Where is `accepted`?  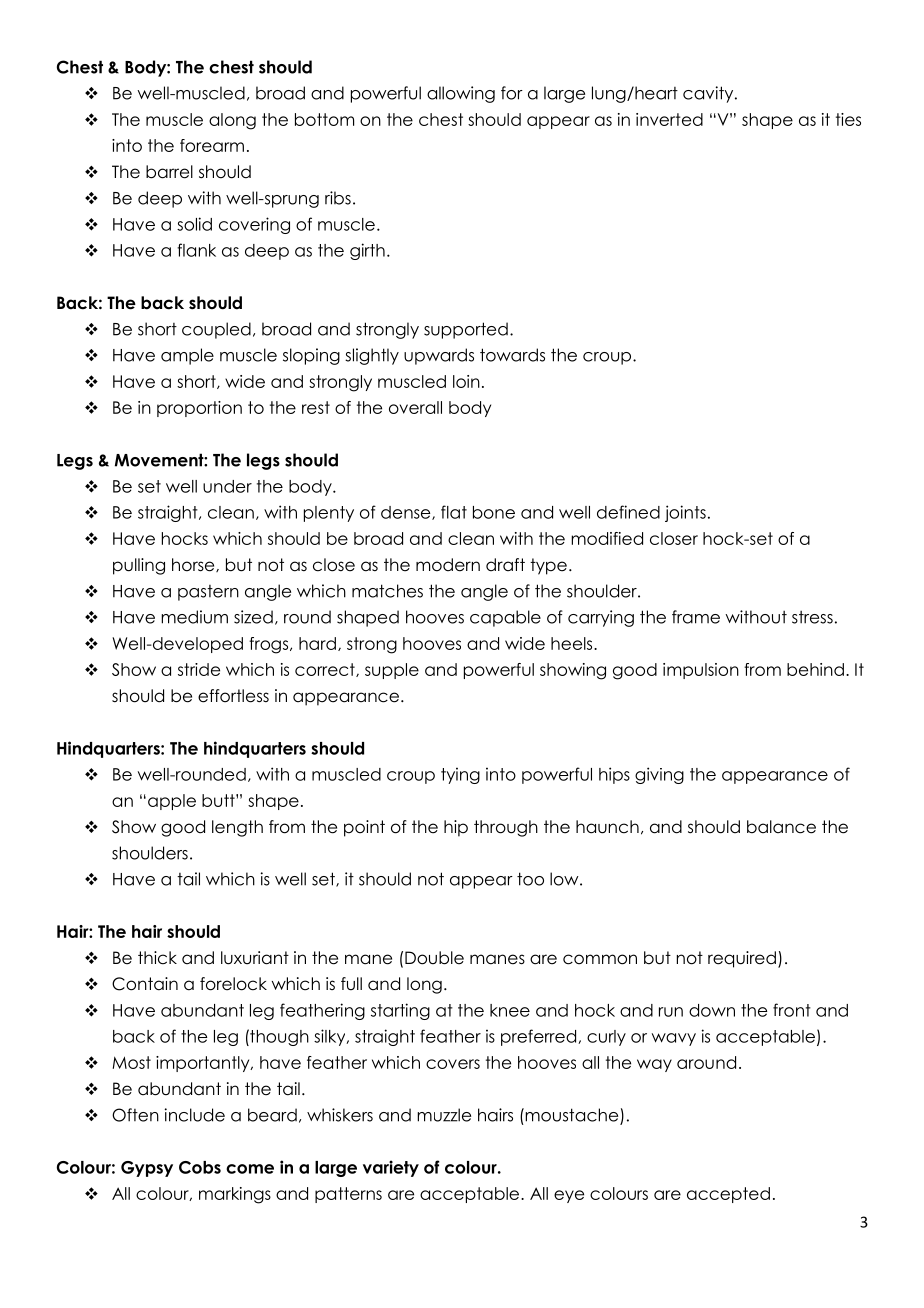
accepted is located at coordinates (728, 1195).
